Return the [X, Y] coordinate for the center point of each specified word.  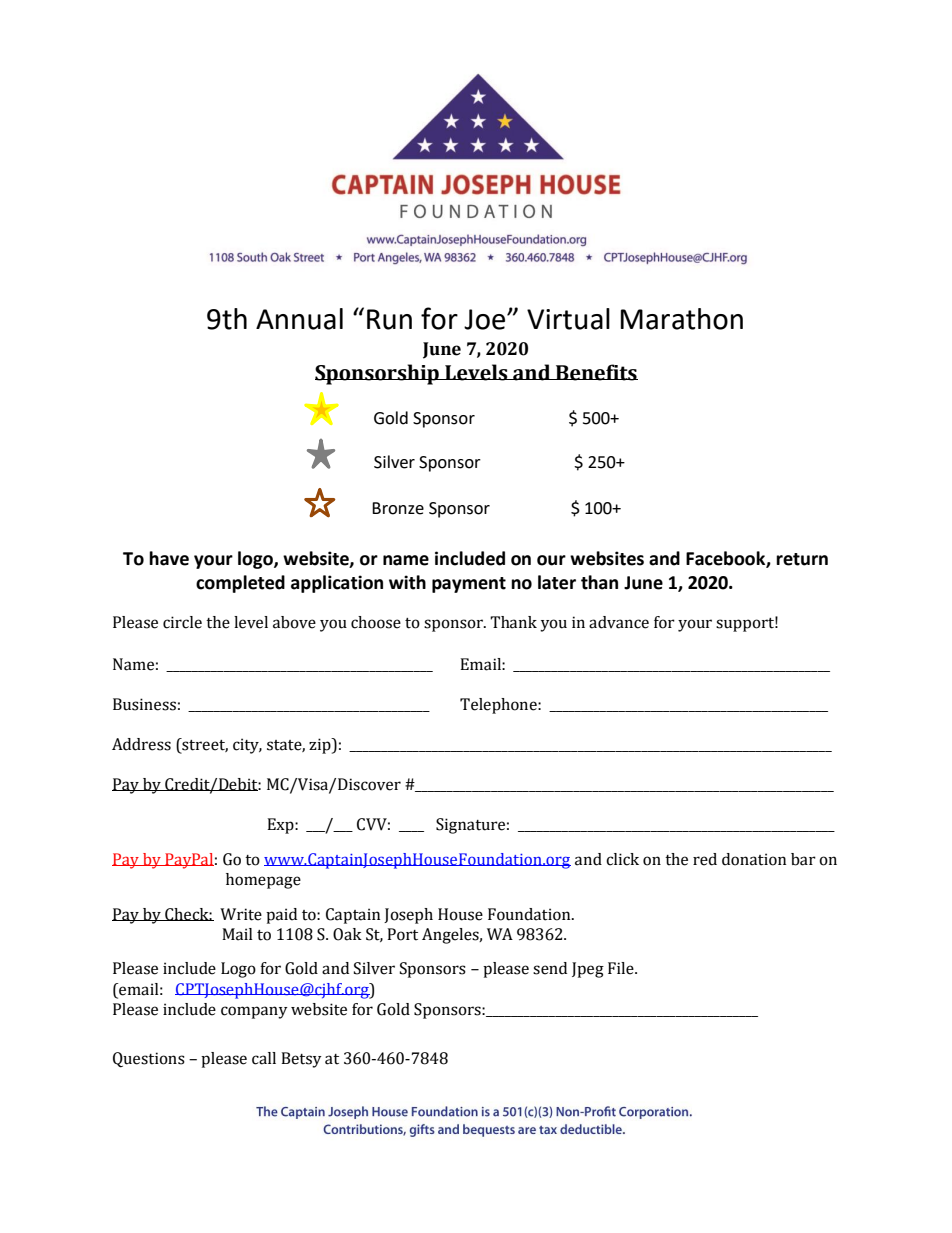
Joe [486, 319]
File [622, 968]
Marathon [682, 319]
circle [182, 622]
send [550, 968]
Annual [299, 319]
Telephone [499, 706]
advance [619, 622]
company [254, 1012]
